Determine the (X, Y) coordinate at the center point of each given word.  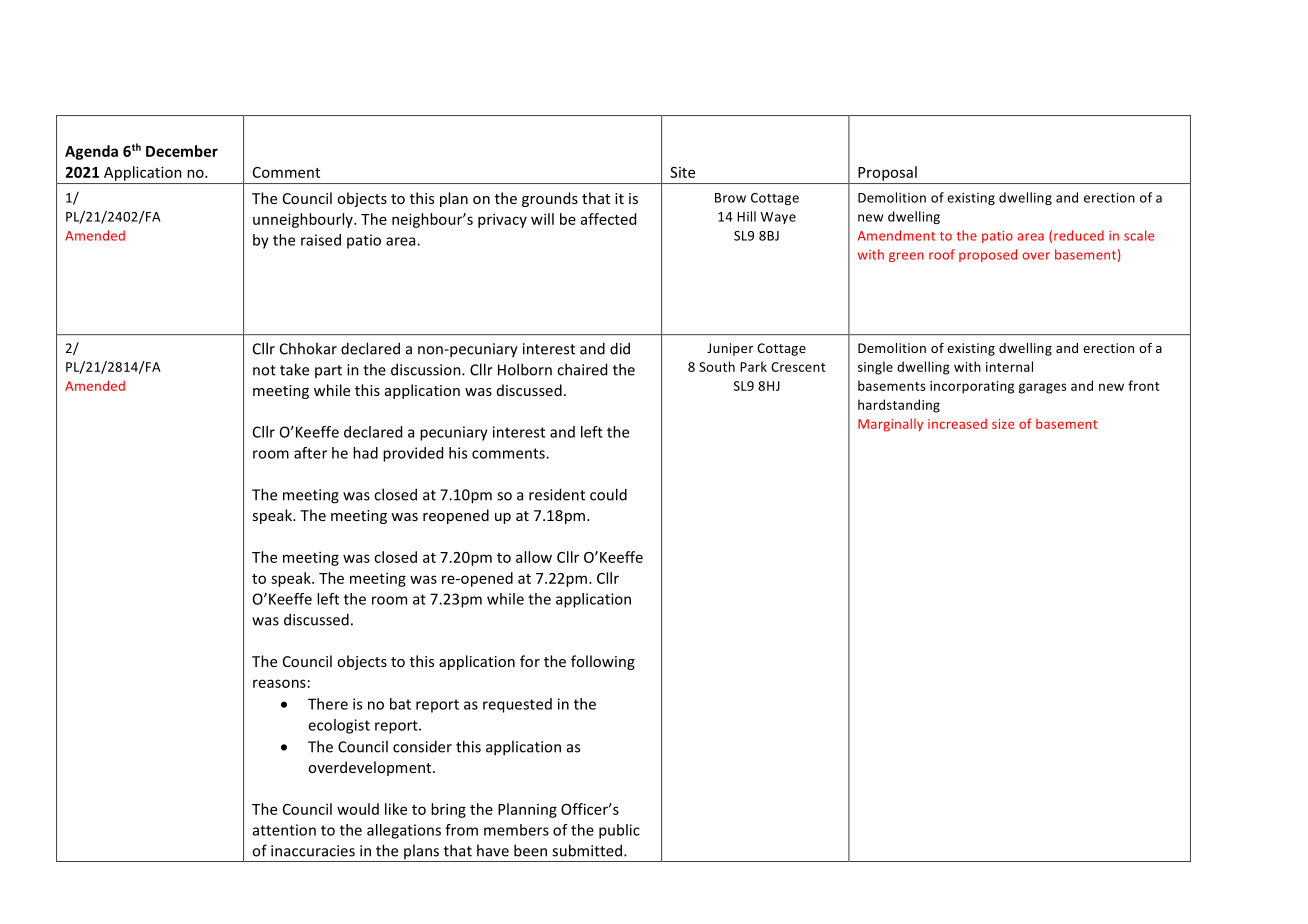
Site (682, 172)
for (530, 661)
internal (1009, 366)
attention (284, 830)
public (619, 831)
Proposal (887, 173)
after (310, 453)
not (264, 370)
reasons (279, 683)
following (603, 662)
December (182, 151)
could (608, 494)
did (620, 348)
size (1003, 424)
